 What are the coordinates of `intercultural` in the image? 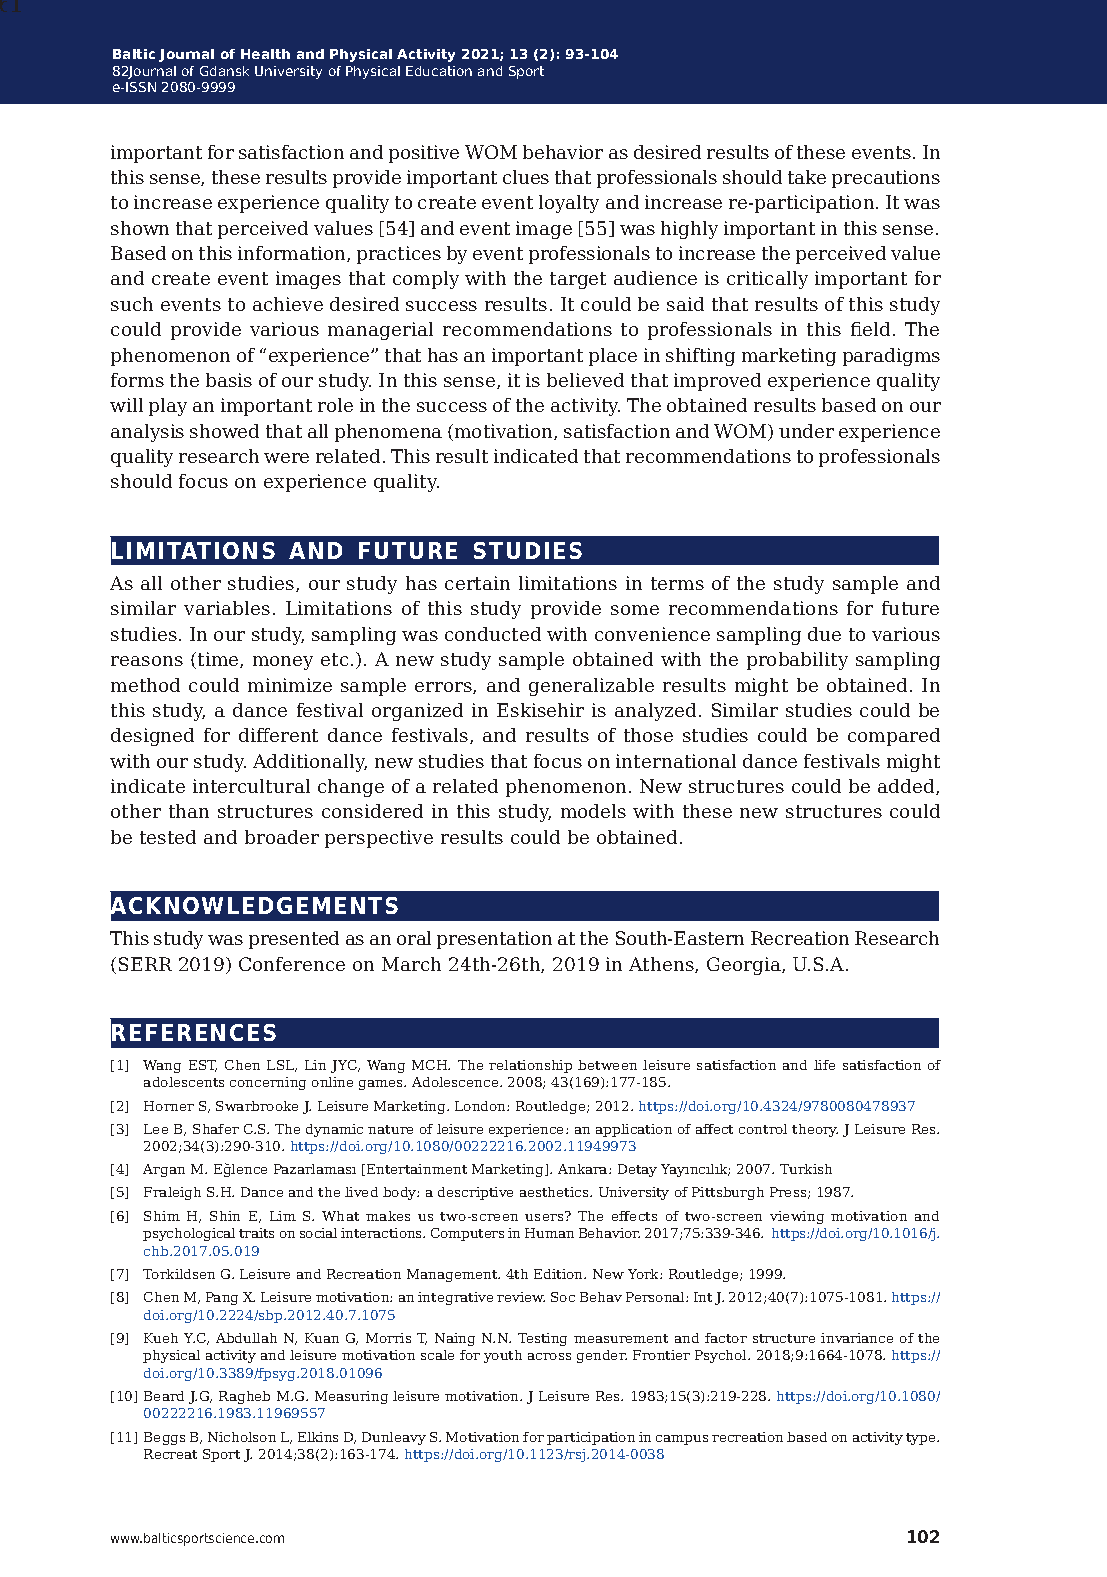 It's located at (251, 786).
